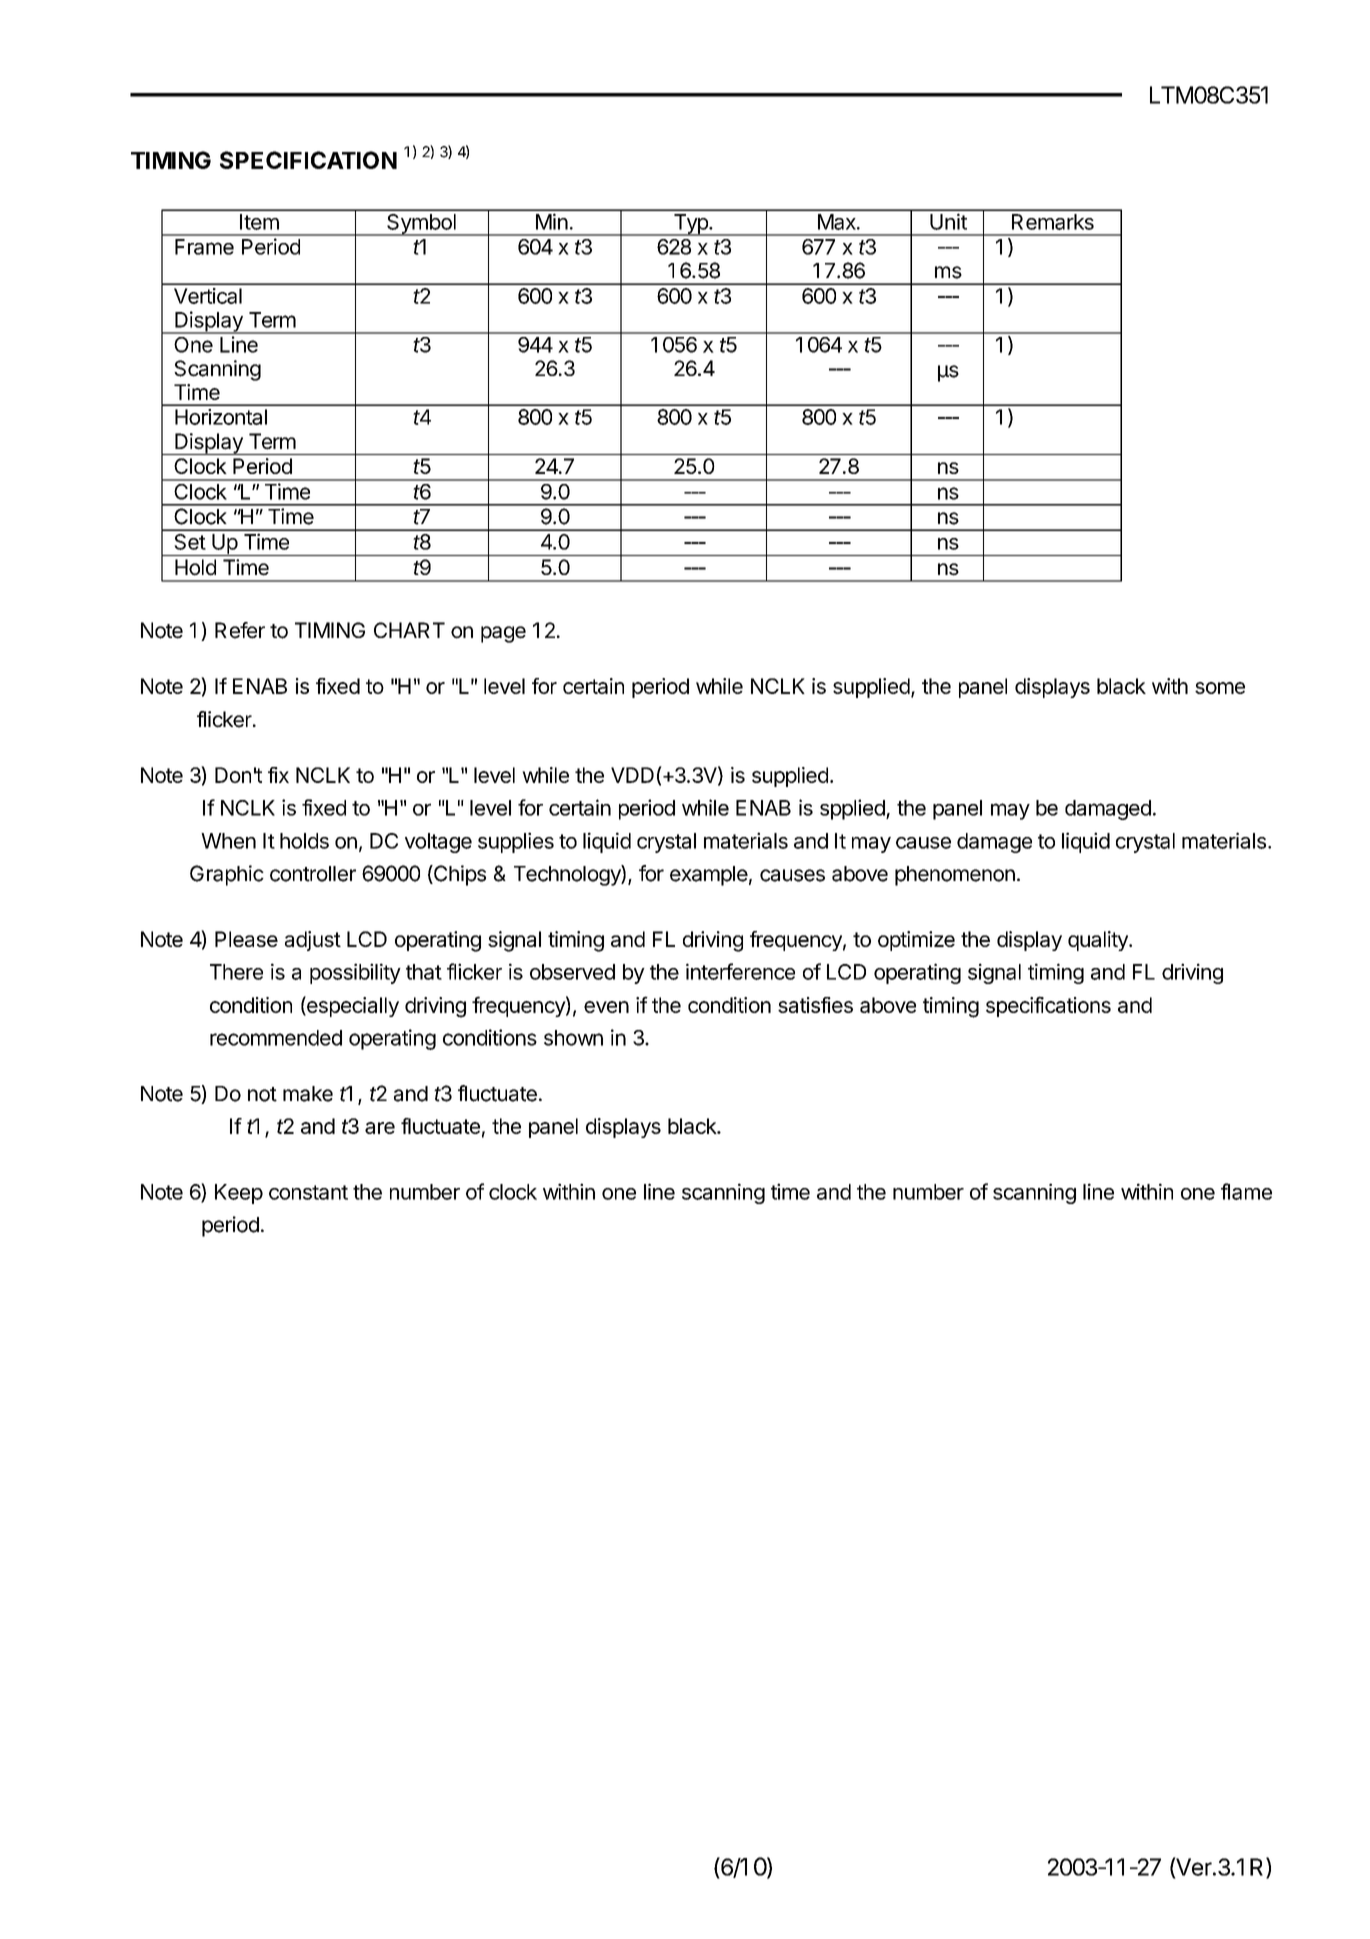 The image size is (1370, 1939). I want to click on interference, so click(740, 971).
